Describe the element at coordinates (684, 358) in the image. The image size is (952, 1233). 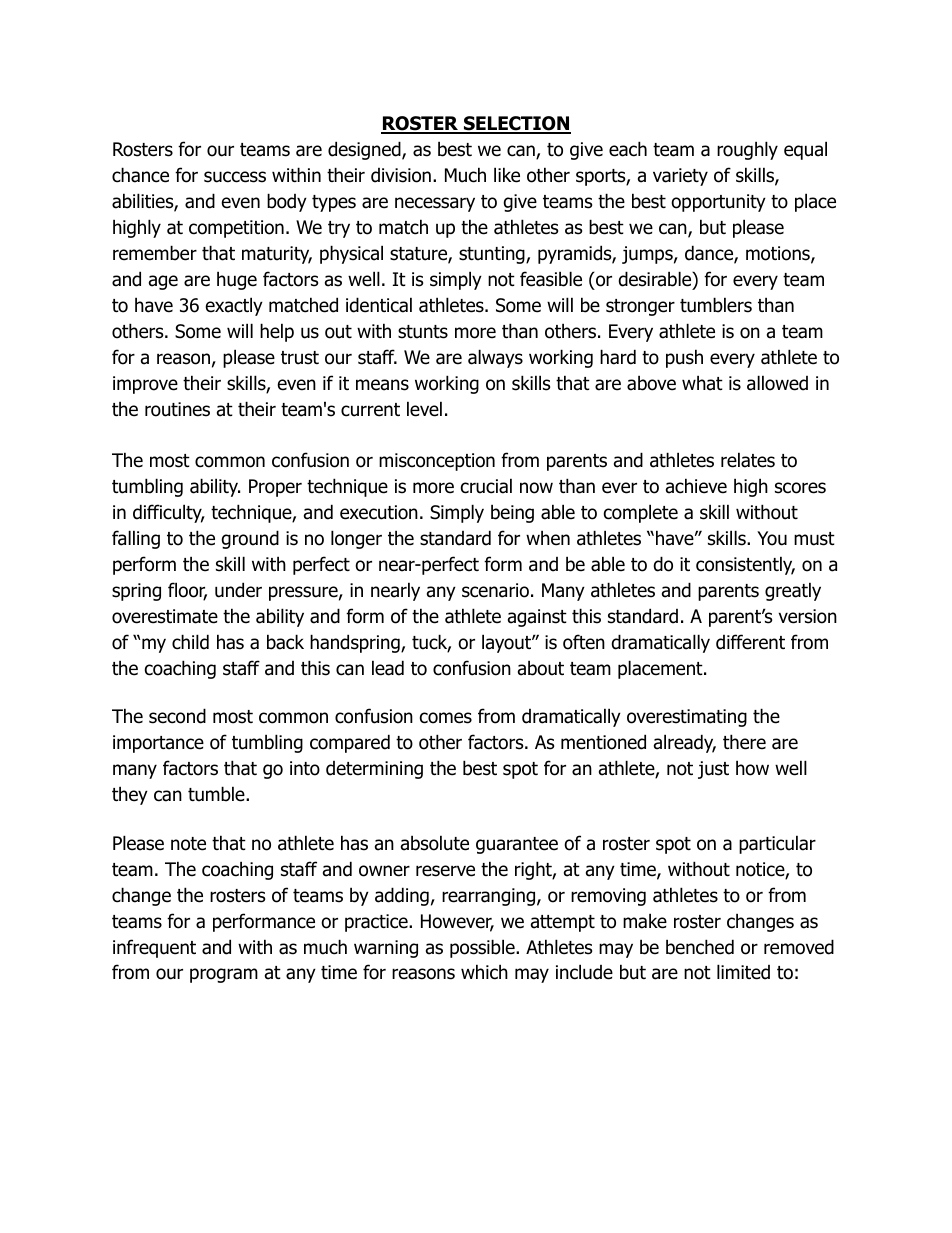
I see `push` at that location.
